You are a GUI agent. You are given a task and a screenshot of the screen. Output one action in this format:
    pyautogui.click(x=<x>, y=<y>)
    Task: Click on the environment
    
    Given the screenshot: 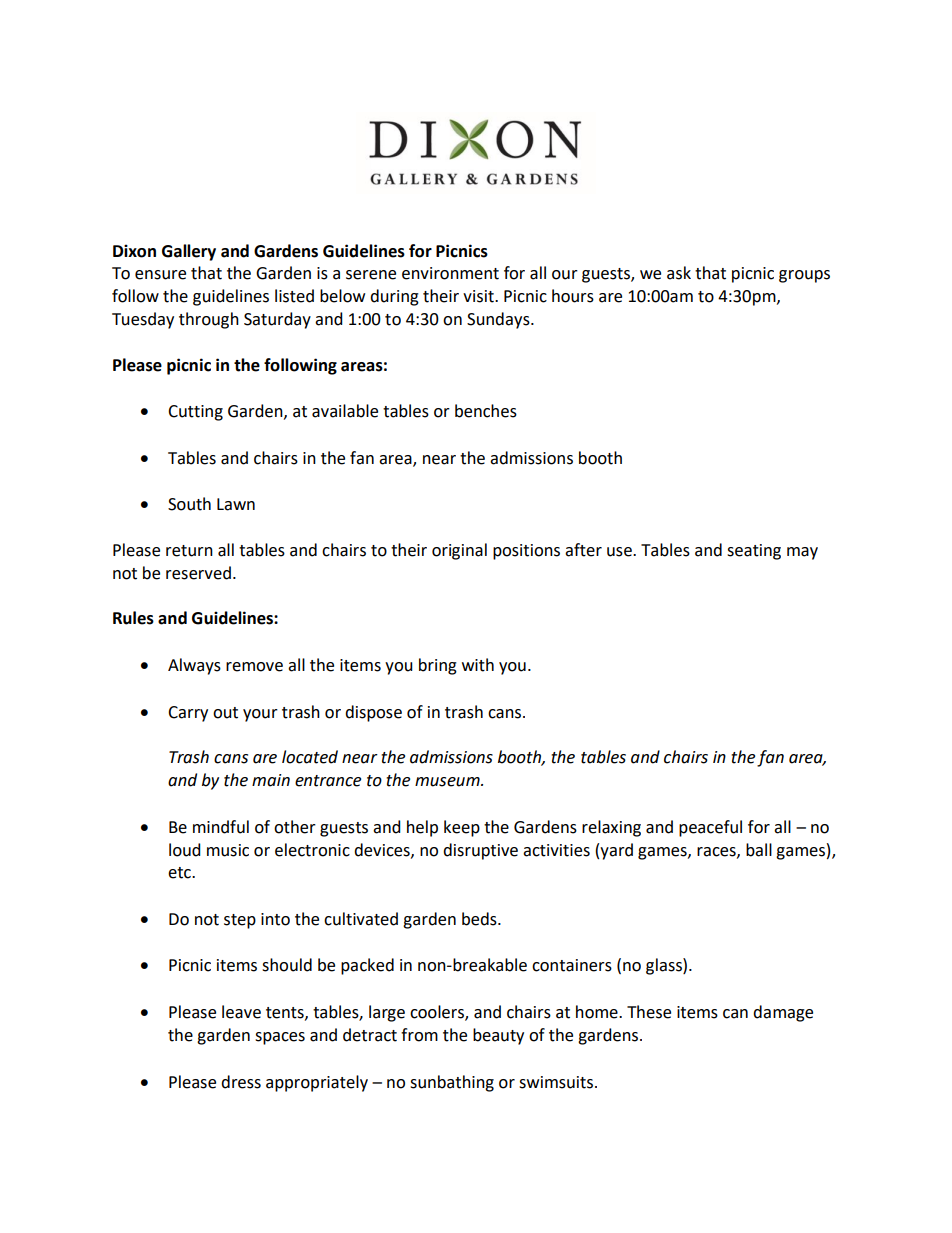 What is the action you would take?
    pyautogui.click(x=450, y=273)
